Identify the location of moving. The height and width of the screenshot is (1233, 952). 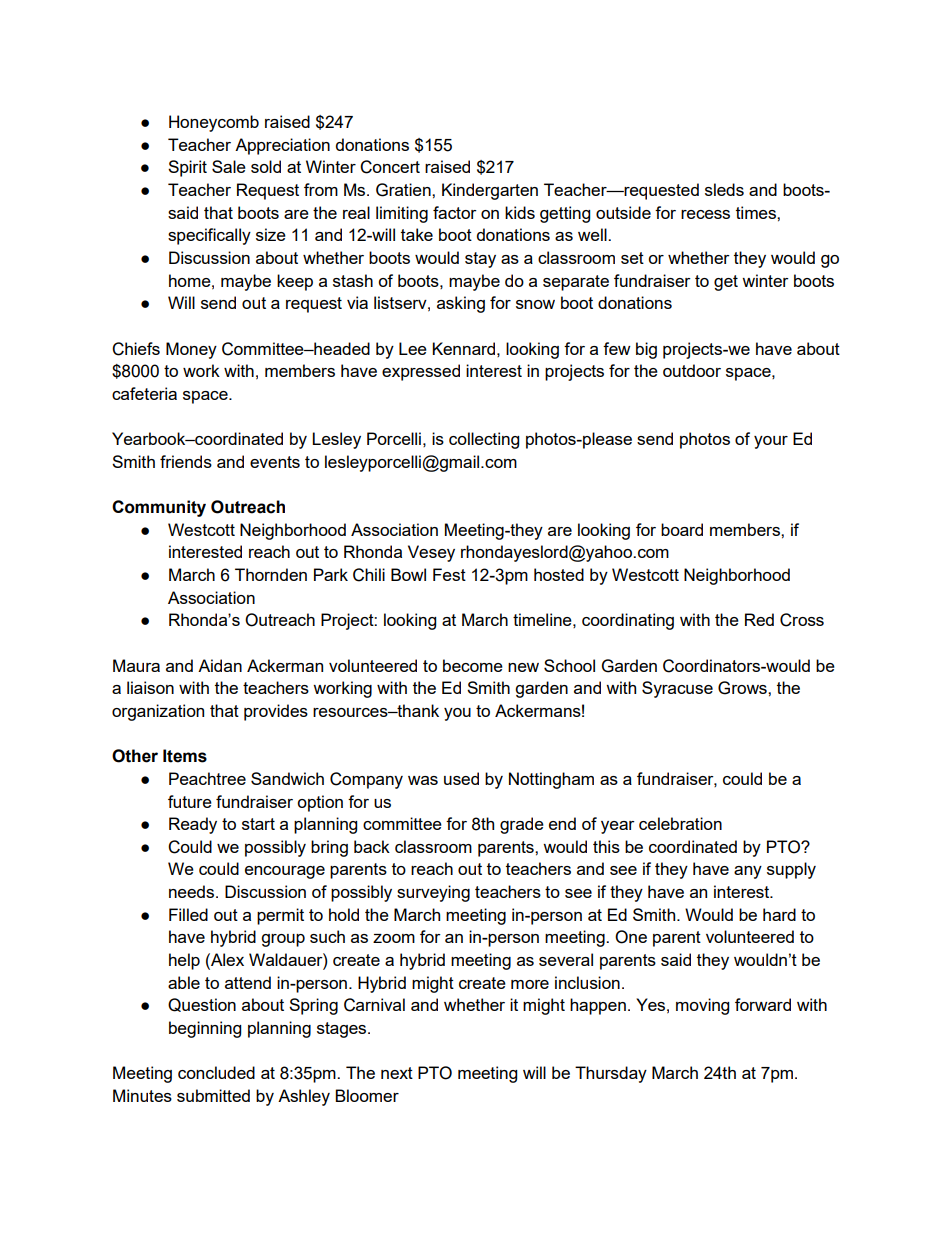
(702, 1006).
